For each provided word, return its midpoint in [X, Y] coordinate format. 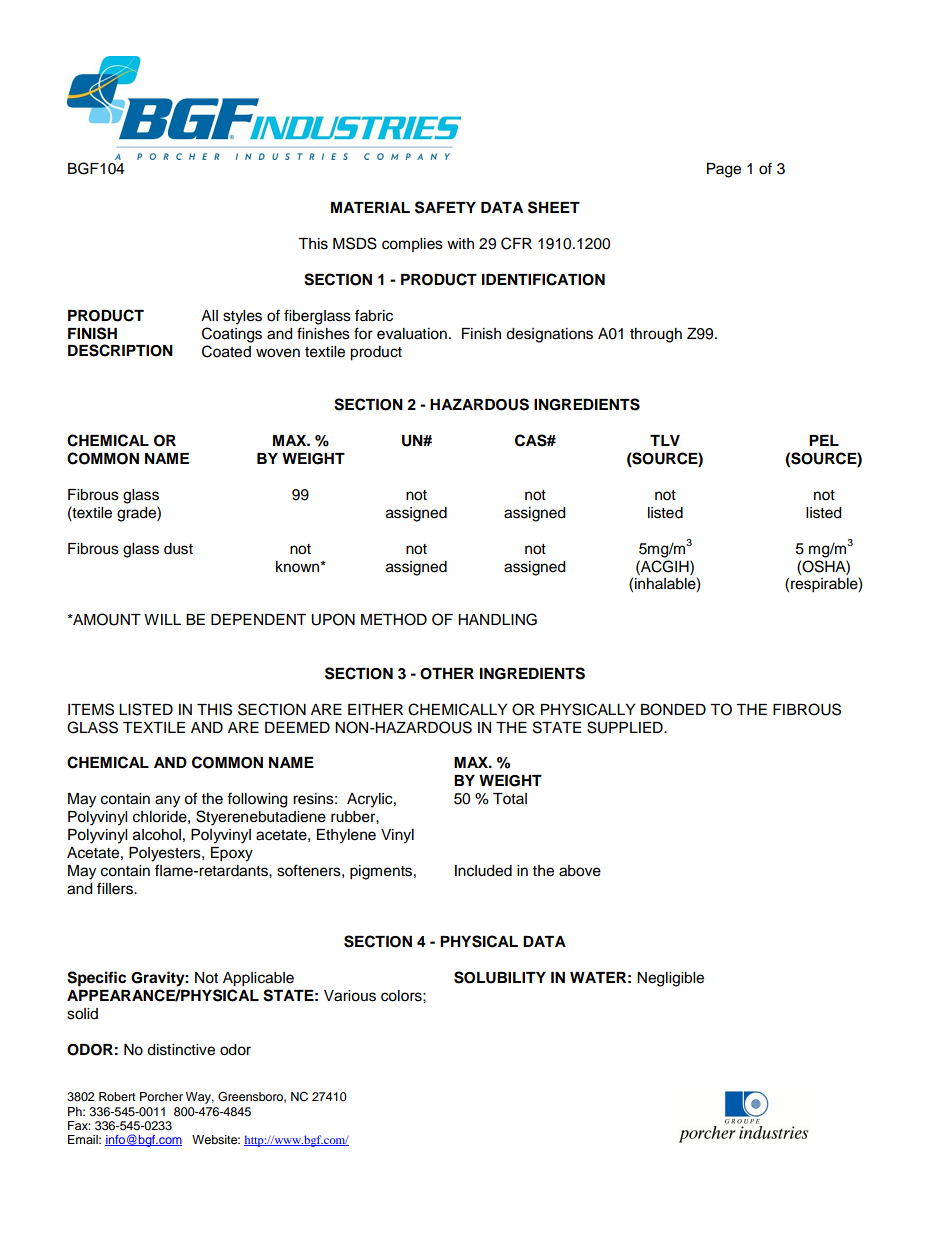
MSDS [355, 243]
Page [724, 170]
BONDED [673, 709]
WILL [162, 619]
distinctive [181, 1050]
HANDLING [497, 619]
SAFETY [445, 207]
